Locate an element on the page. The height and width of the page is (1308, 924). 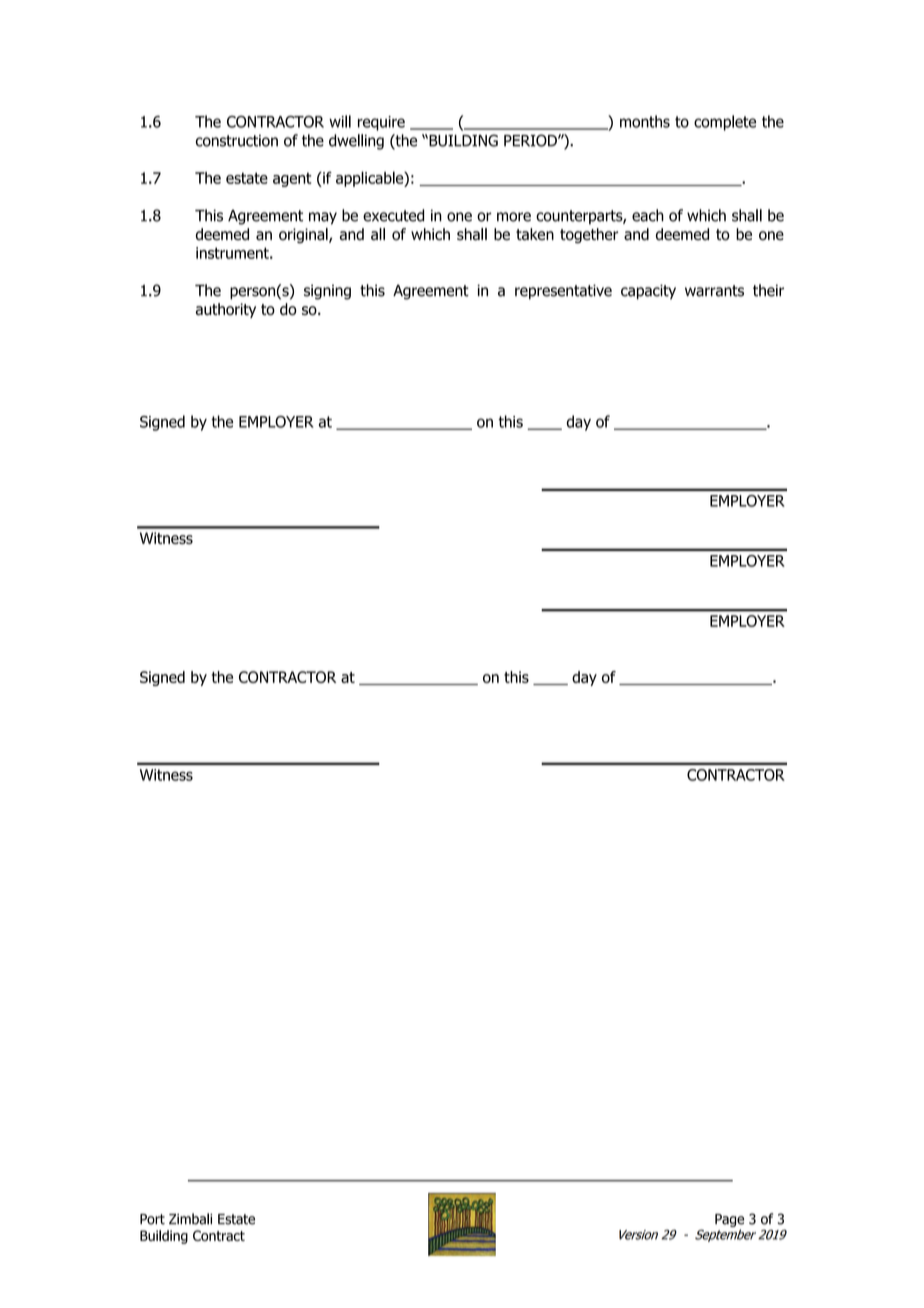
require is located at coordinates (381, 123).
